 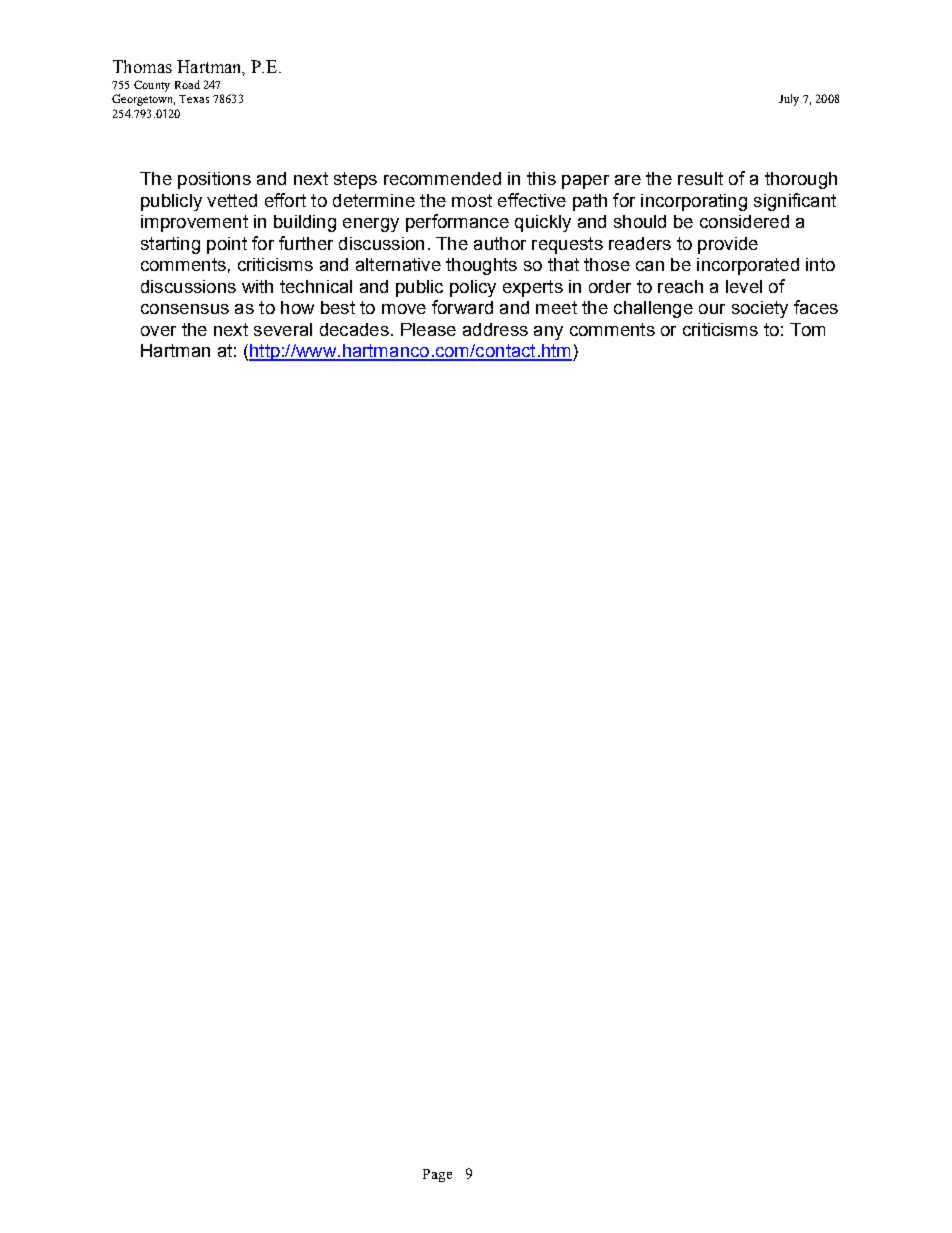 I want to click on recommended, so click(x=442, y=178).
